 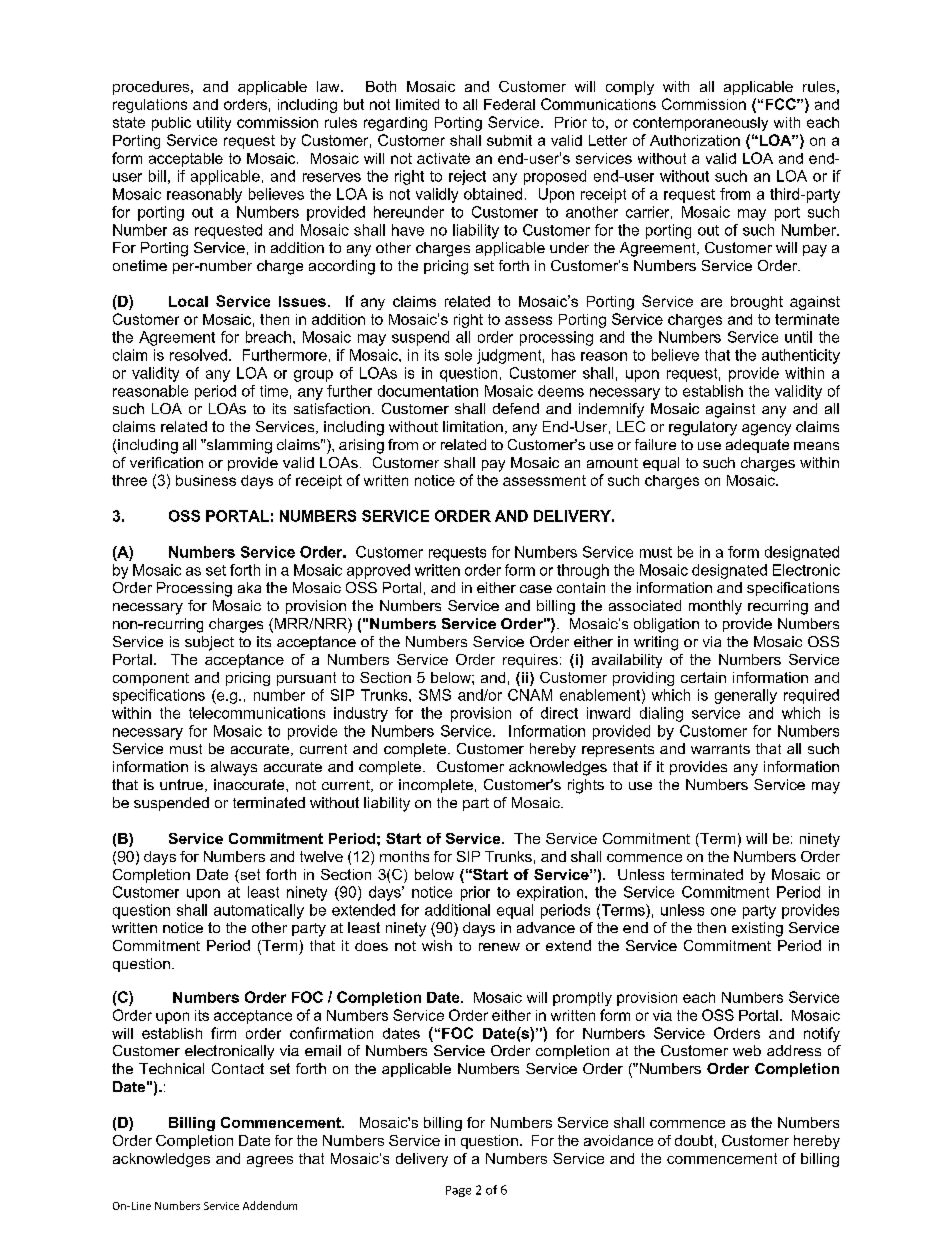 I want to click on Federal, so click(x=509, y=104).
